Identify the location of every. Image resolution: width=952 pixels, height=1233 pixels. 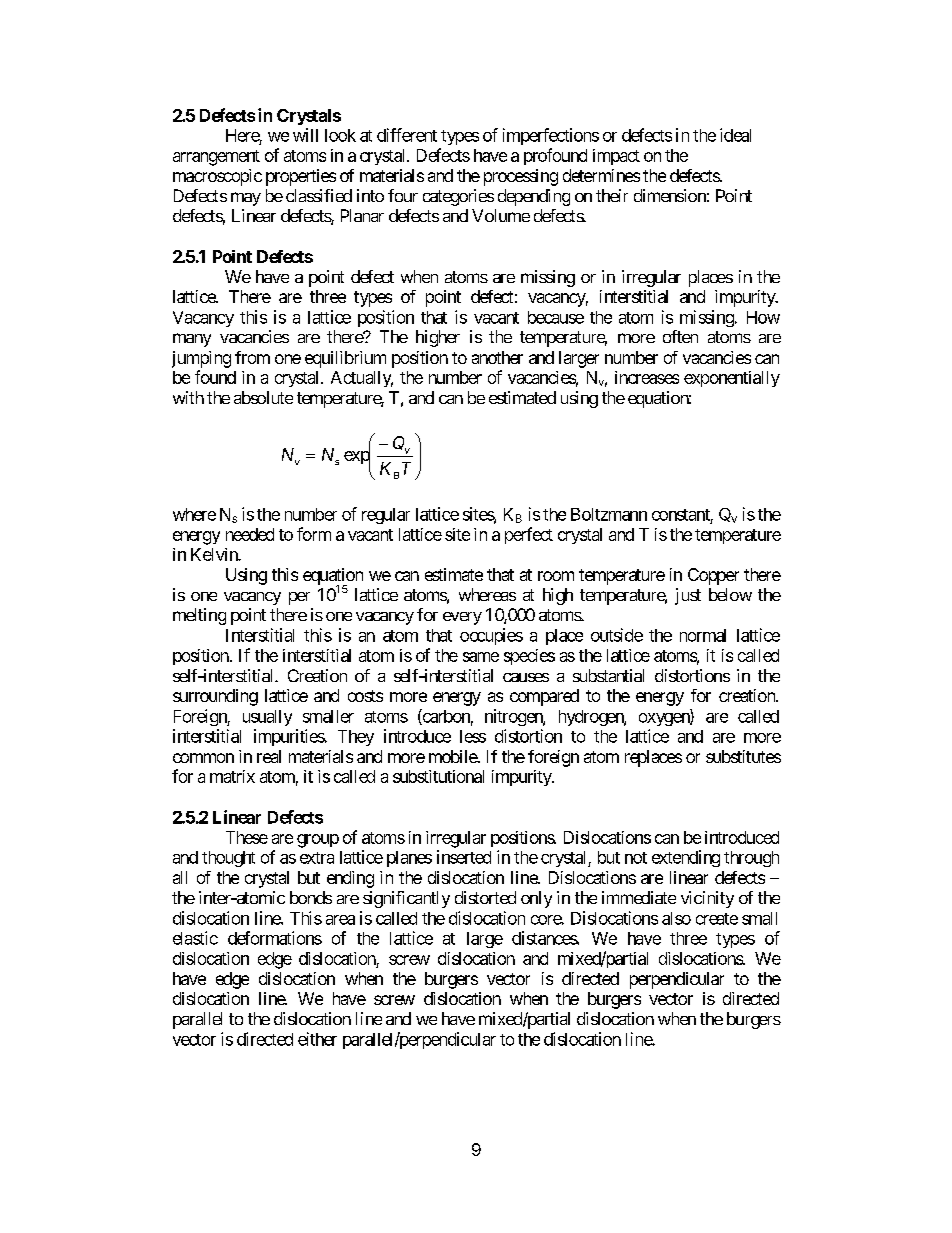
(462, 618).
